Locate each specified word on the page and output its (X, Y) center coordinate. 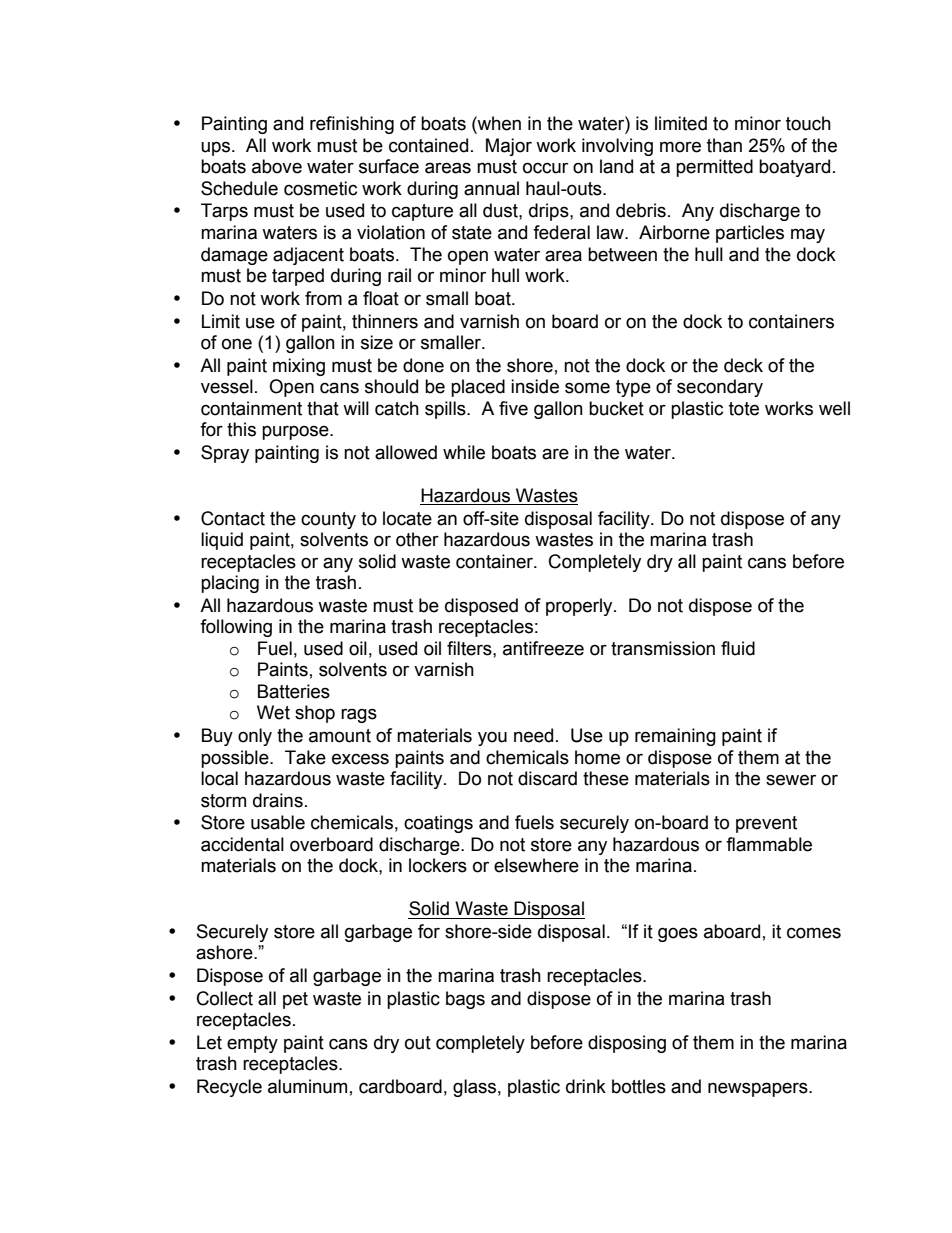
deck (743, 365)
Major (509, 147)
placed (478, 388)
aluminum (307, 1086)
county (328, 520)
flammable (769, 844)
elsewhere (536, 865)
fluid (738, 648)
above (277, 166)
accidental (242, 844)
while (464, 452)
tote (744, 409)
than (724, 145)
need (533, 735)
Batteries (294, 691)
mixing (299, 367)
